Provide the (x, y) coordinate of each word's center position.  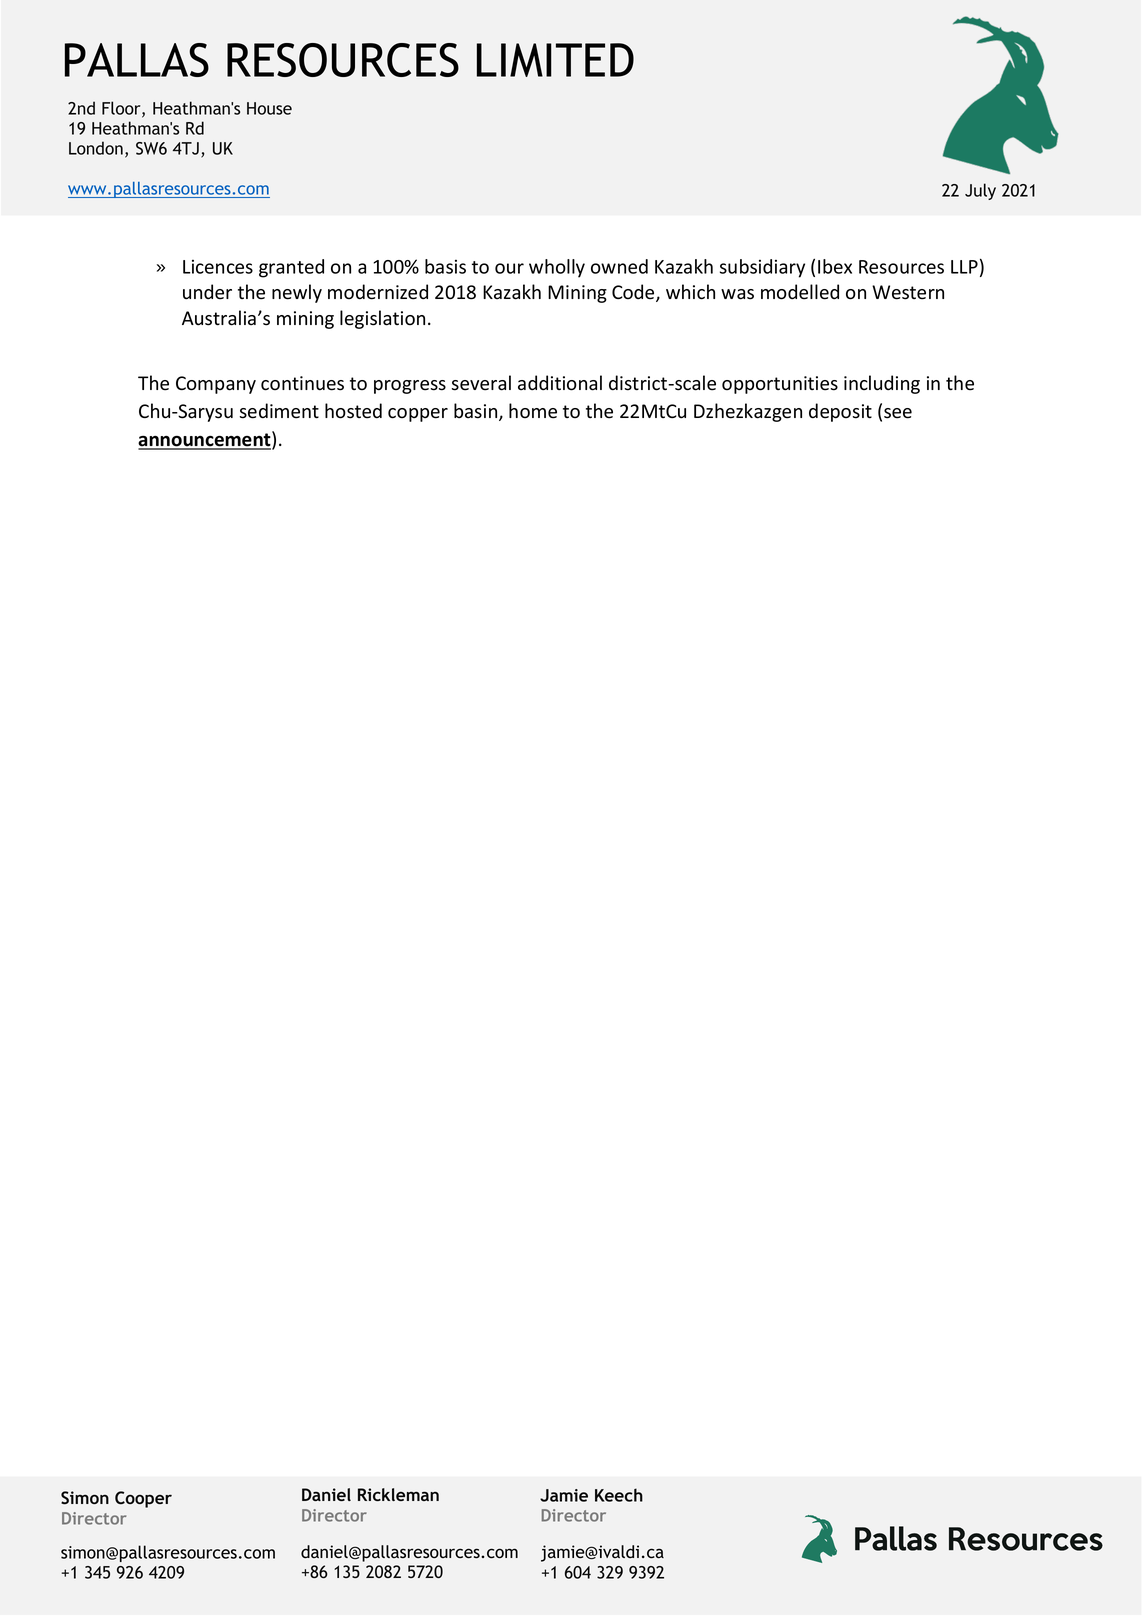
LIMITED (555, 60)
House (269, 108)
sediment (279, 411)
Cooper (143, 1499)
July (980, 191)
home (533, 411)
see (898, 413)
